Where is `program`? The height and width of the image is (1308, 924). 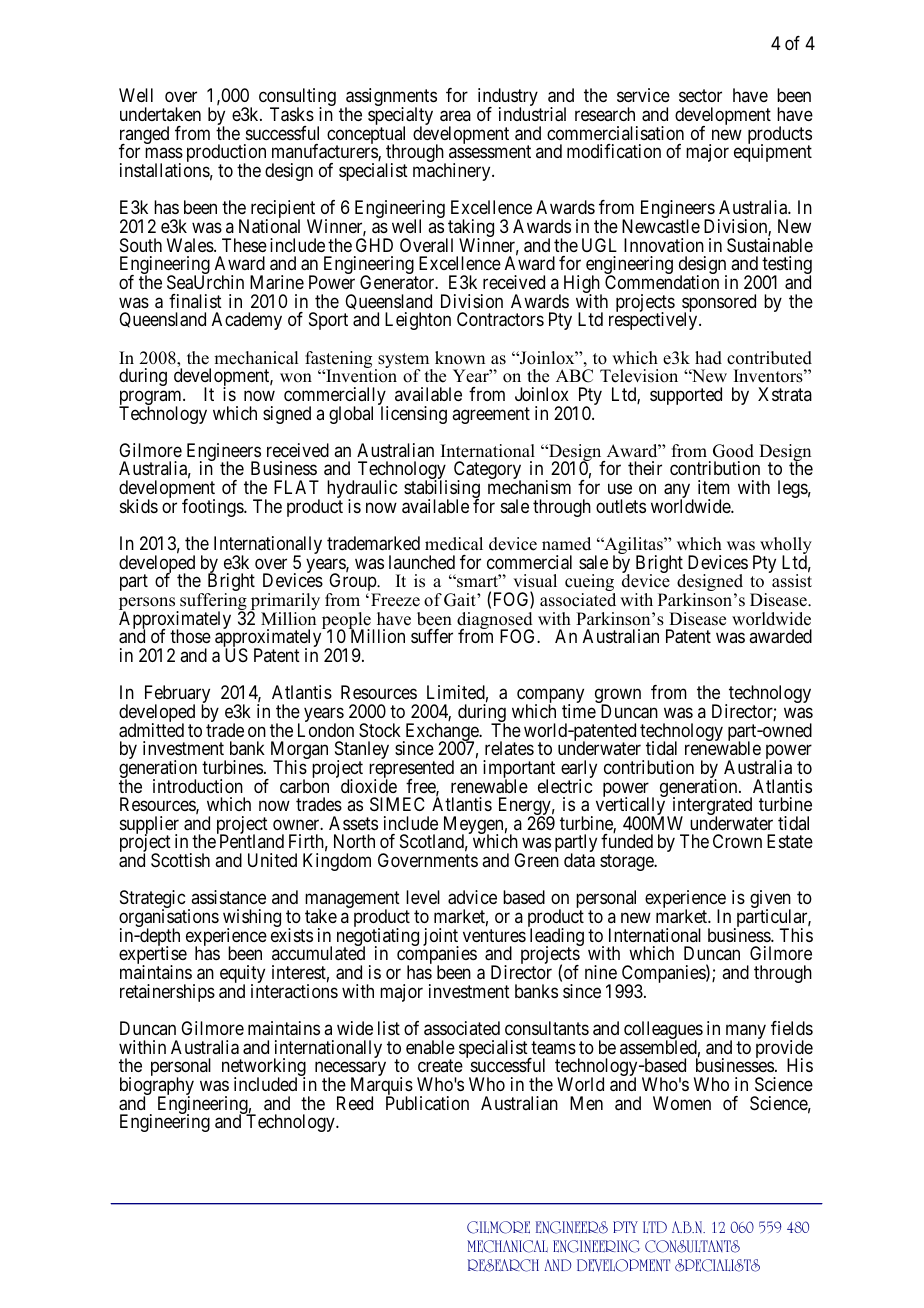
program is located at coordinates (151, 399).
